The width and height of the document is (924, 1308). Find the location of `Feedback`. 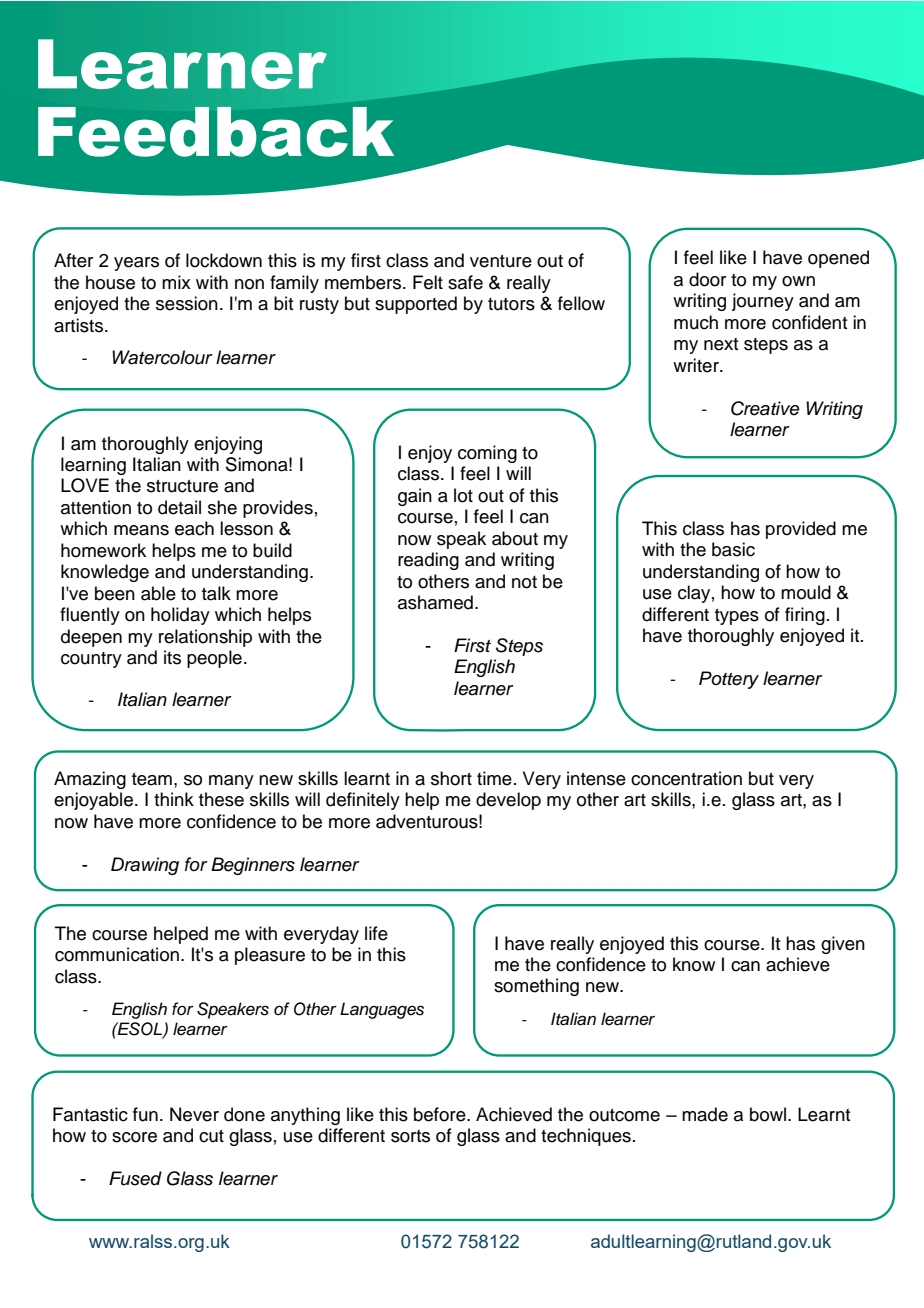

Feedback is located at coordinates (216, 132).
